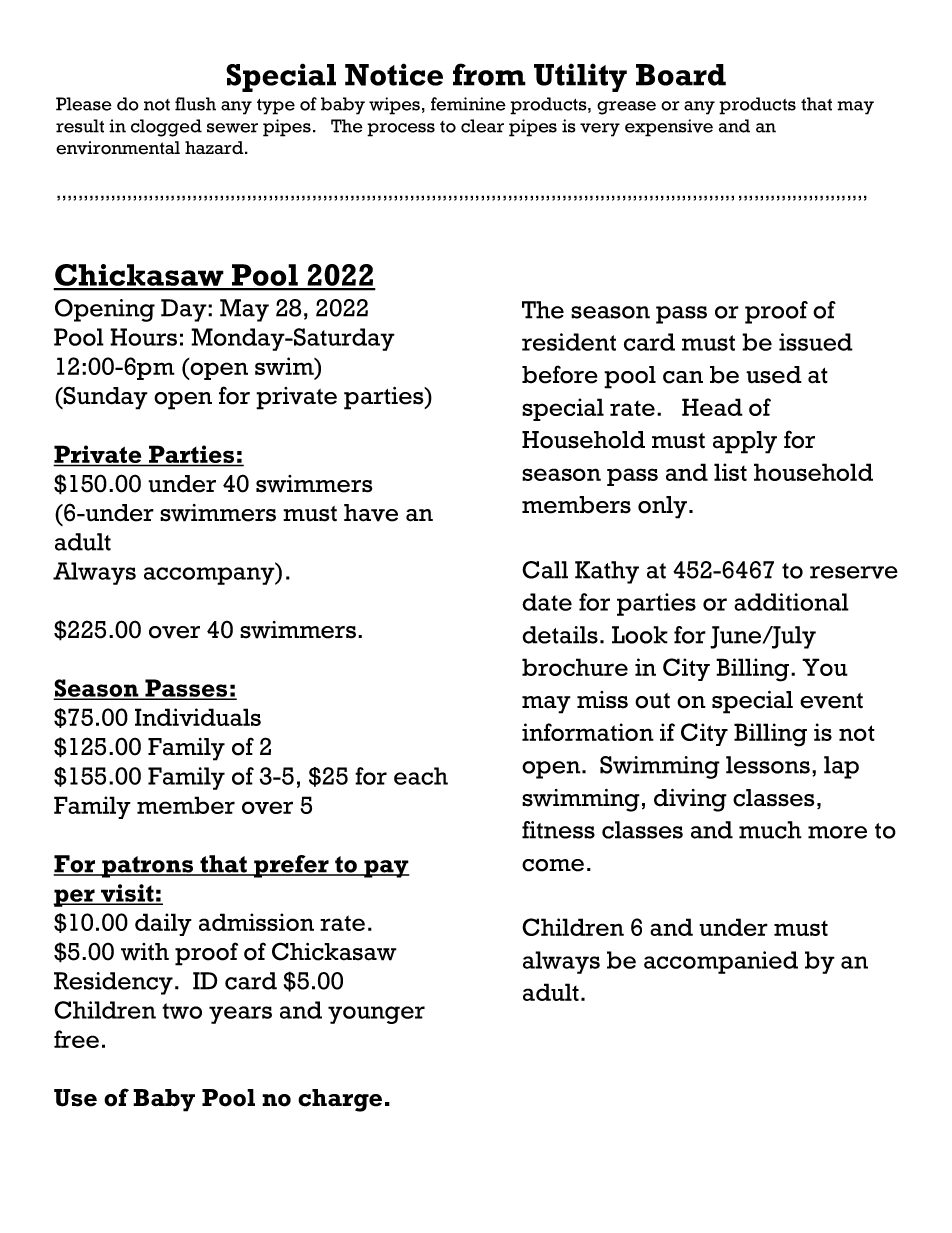  I want to click on used, so click(774, 375).
